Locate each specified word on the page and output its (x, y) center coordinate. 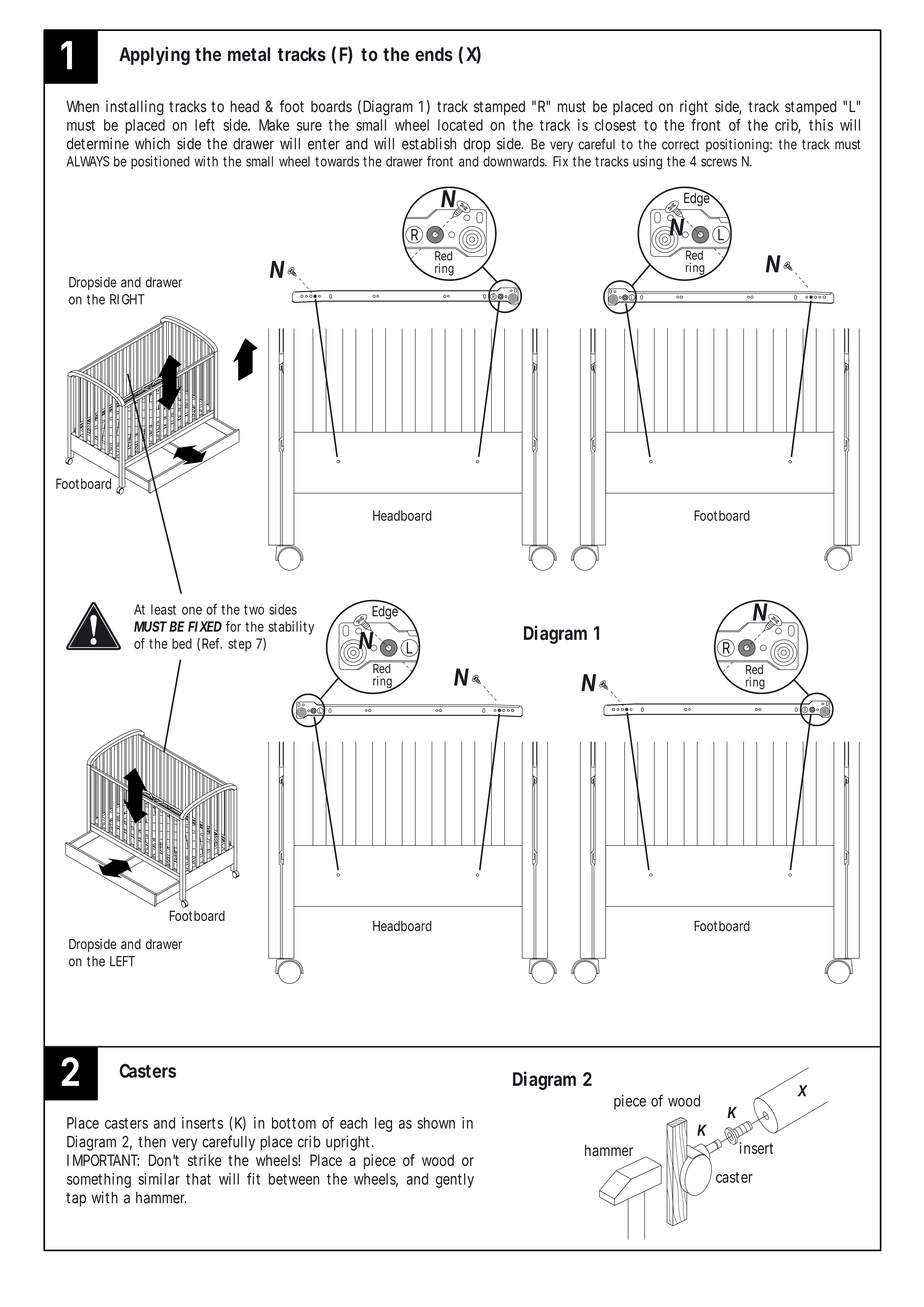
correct (680, 145)
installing (135, 108)
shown (436, 1123)
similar (159, 1179)
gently (455, 1180)
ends (434, 54)
